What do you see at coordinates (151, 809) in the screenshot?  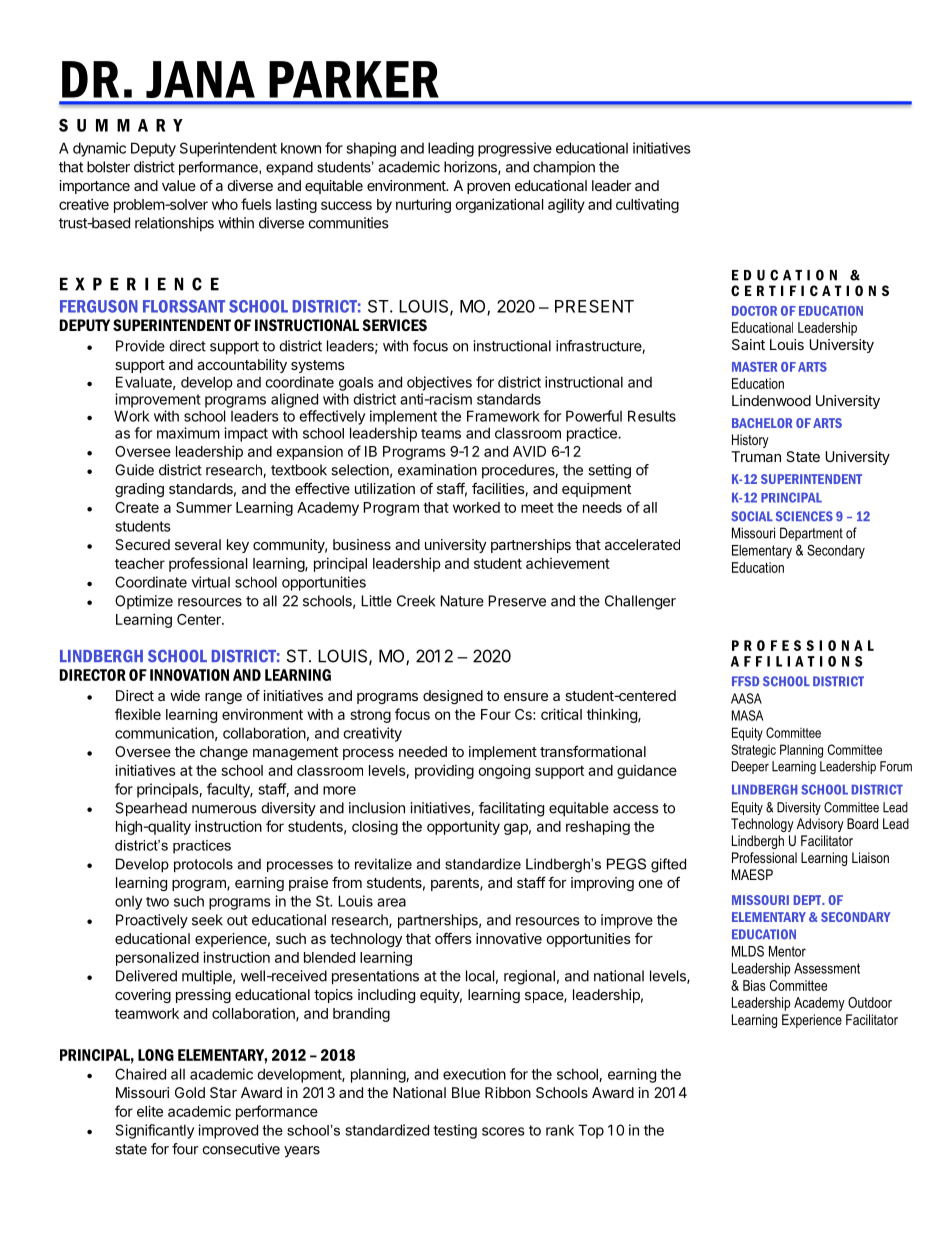 I see `Spearhead` at bounding box center [151, 809].
